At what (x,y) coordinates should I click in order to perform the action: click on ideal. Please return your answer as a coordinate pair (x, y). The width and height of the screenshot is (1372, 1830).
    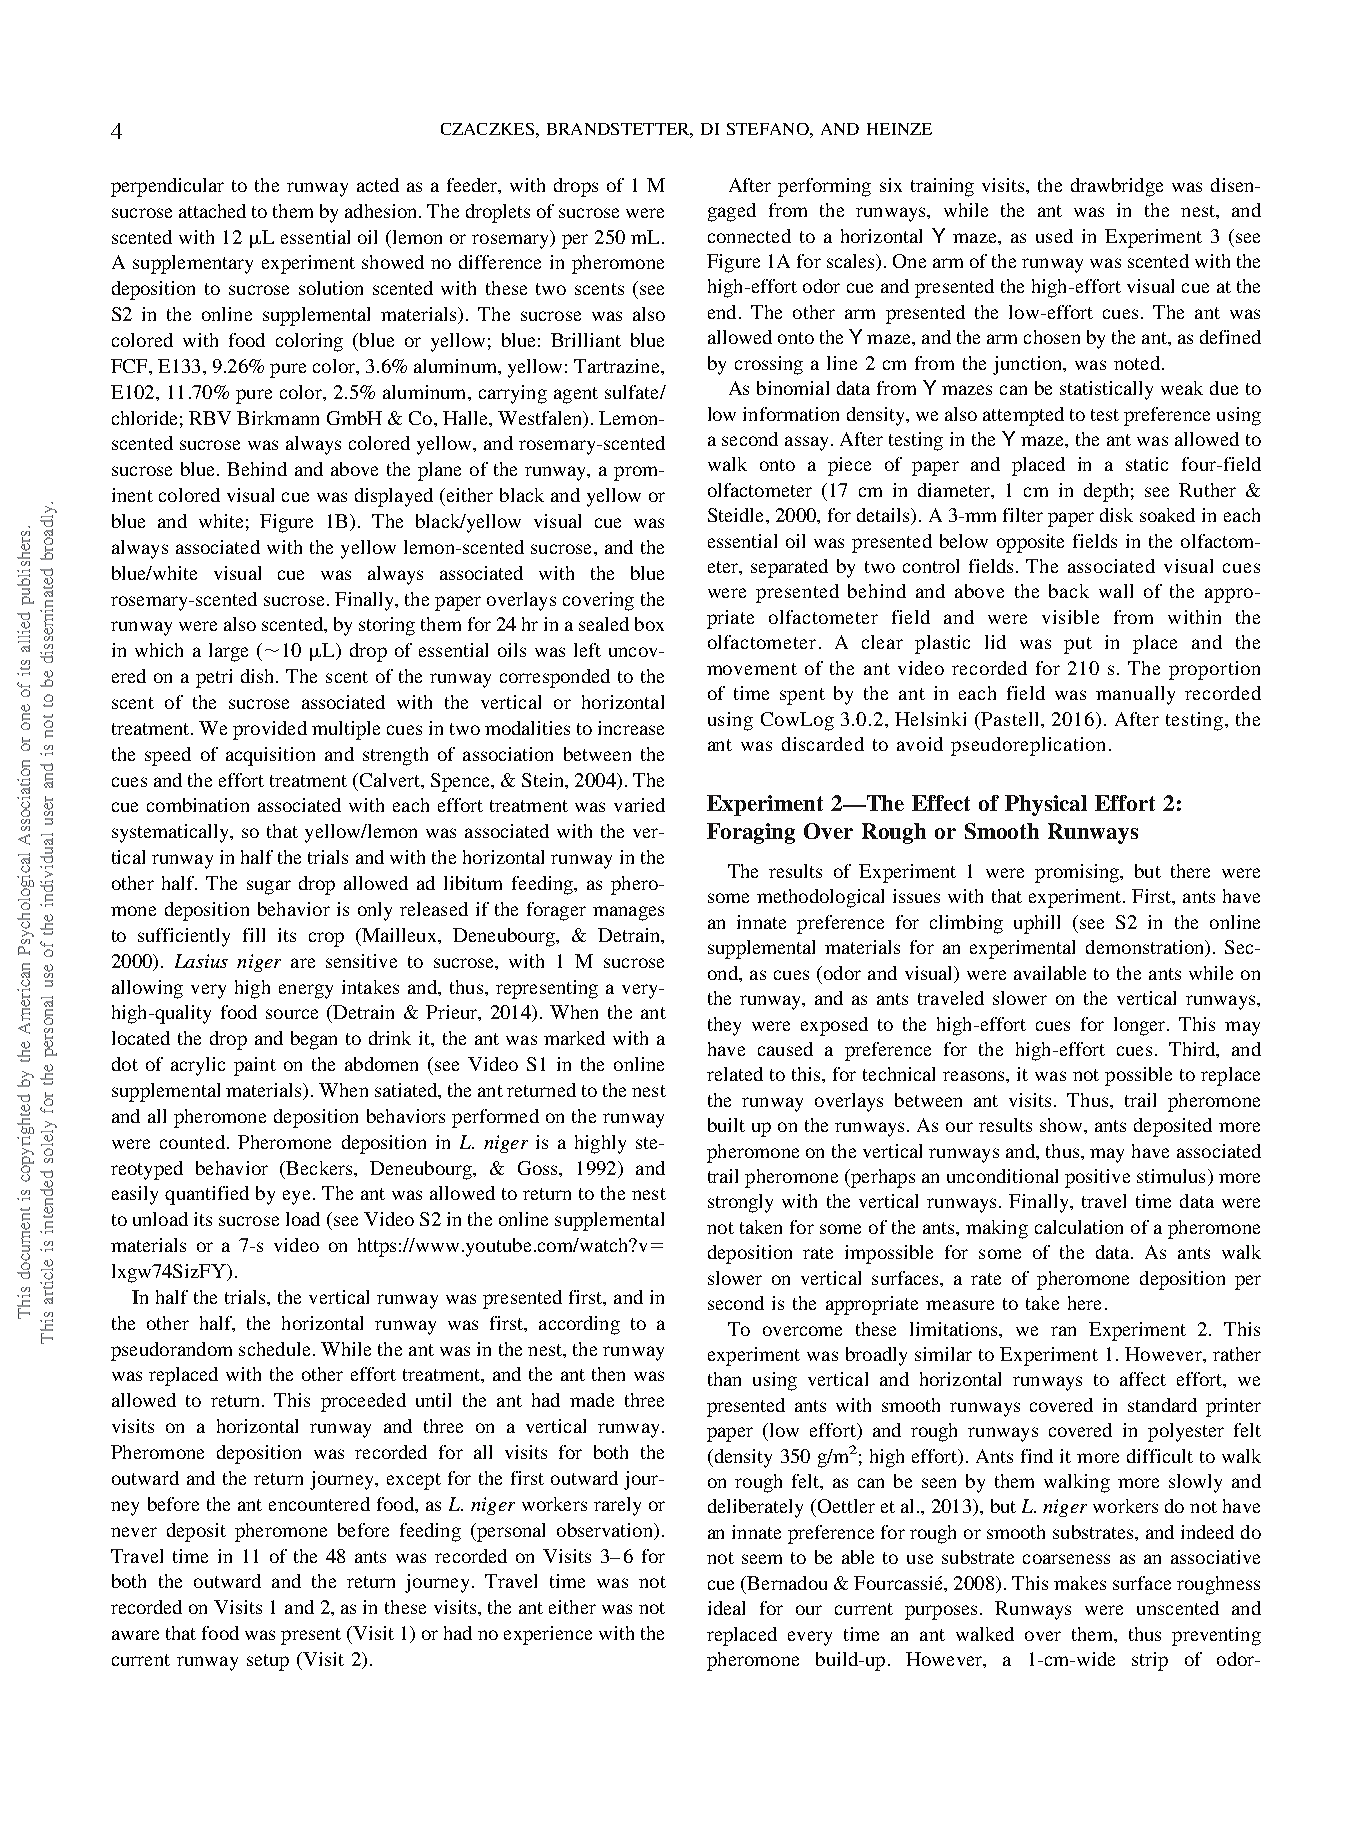
    Looking at the image, I should click on (726, 1608).
